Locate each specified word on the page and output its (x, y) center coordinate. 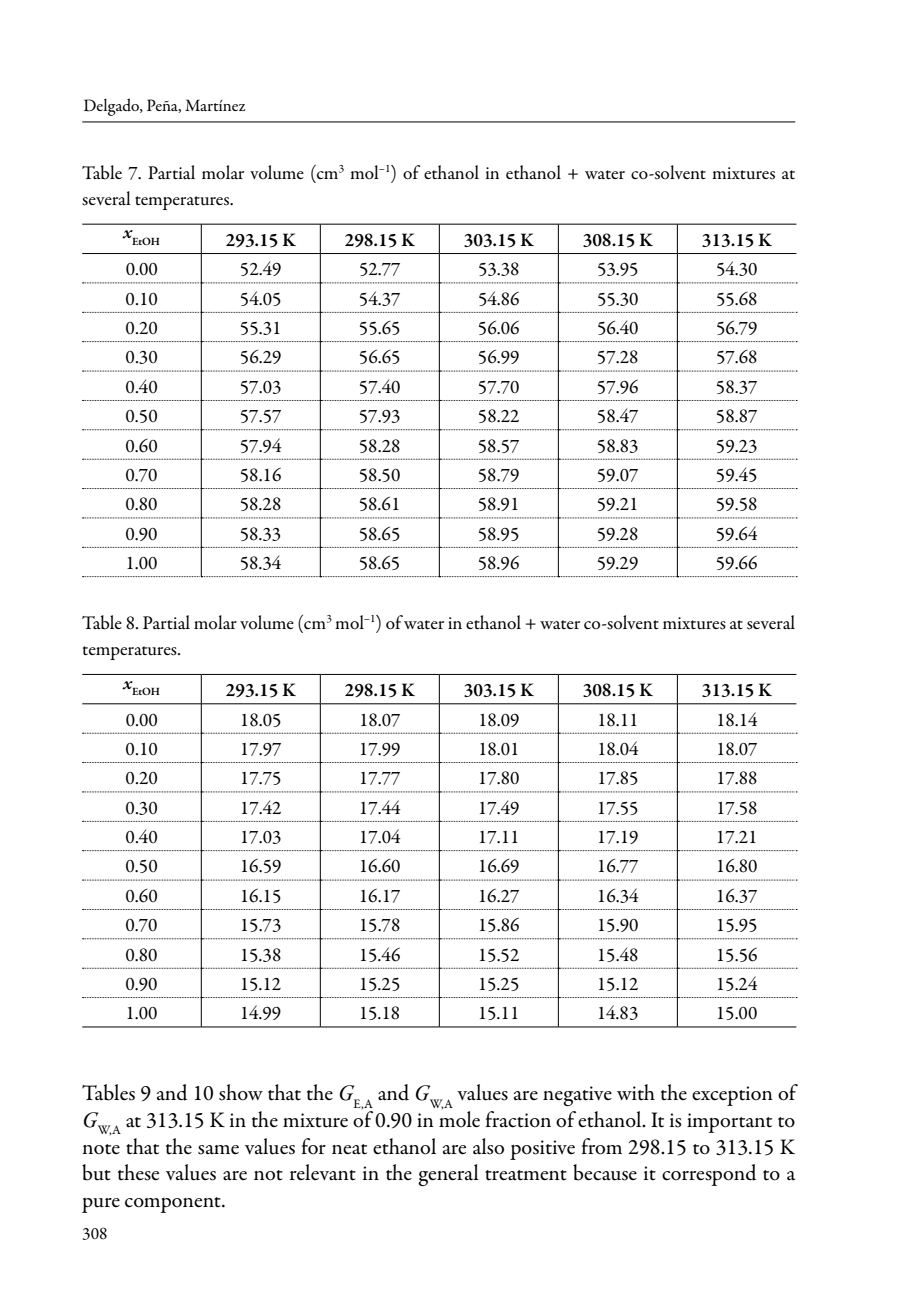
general (448, 1175)
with (636, 1092)
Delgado (112, 107)
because (605, 1172)
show (241, 1092)
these (138, 1172)
